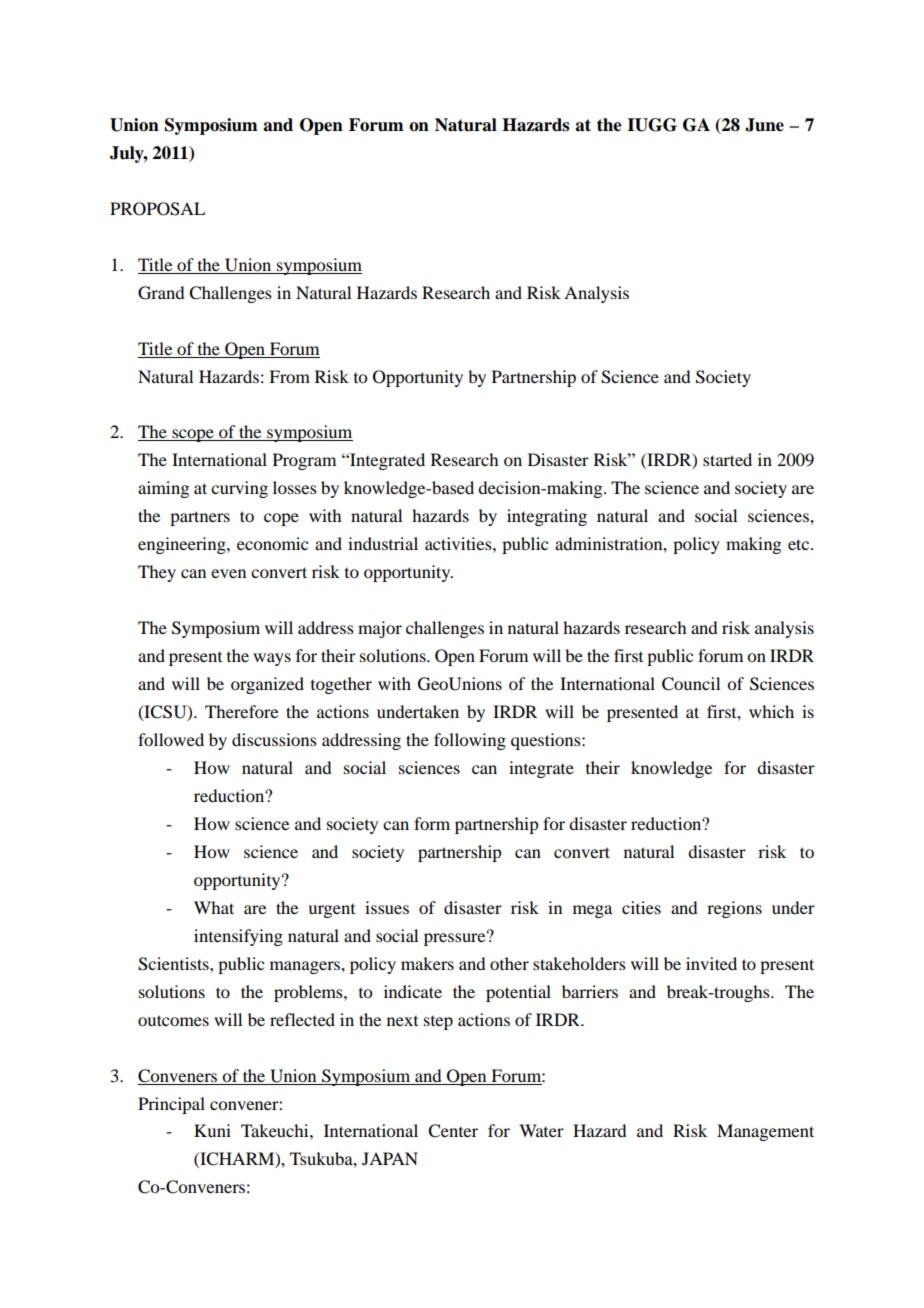  What do you see at coordinates (171, 1105) in the screenshot?
I see `Principal` at bounding box center [171, 1105].
